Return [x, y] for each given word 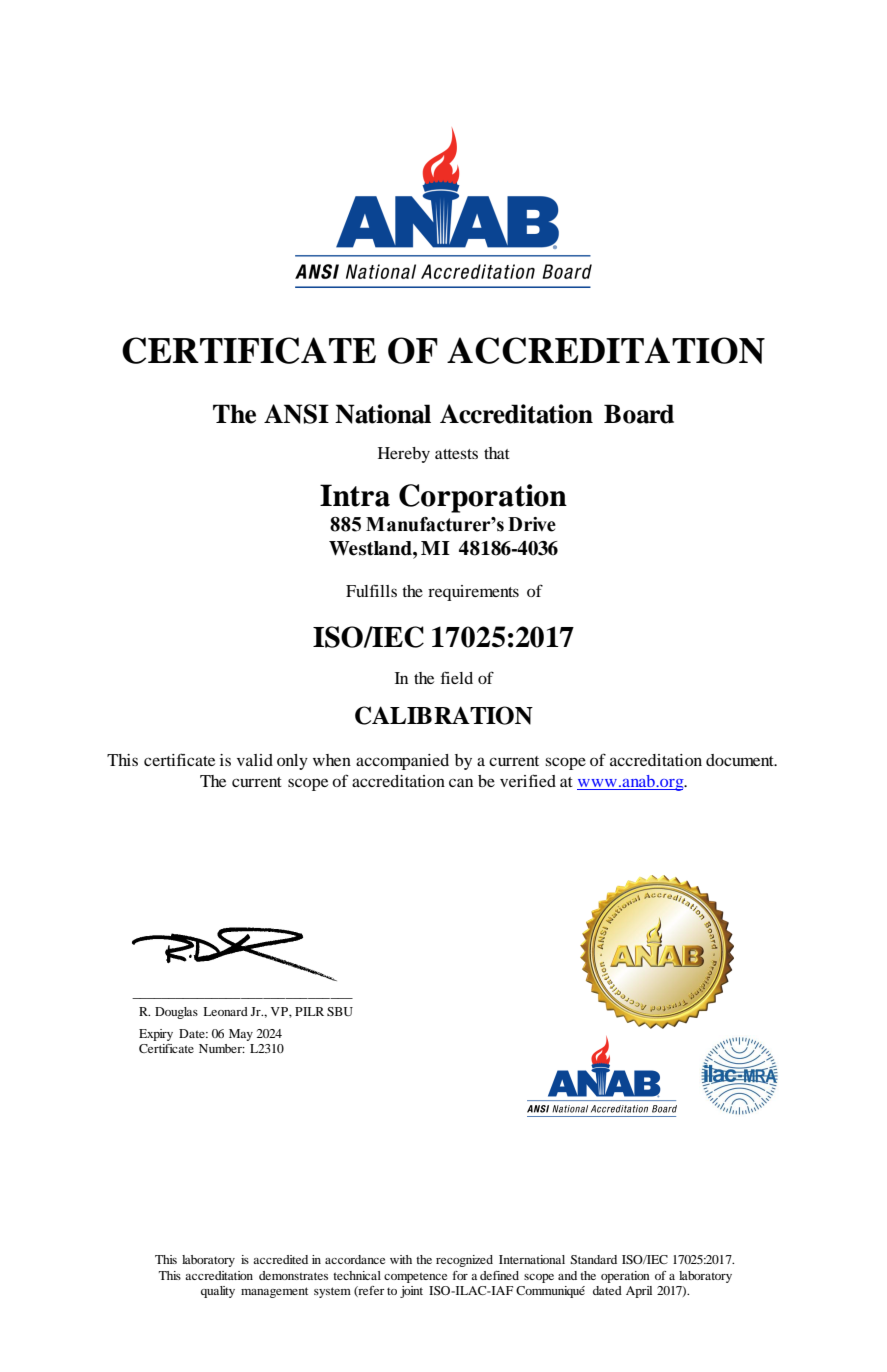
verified [528, 780]
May [241, 1035]
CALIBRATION [444, 715]
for [460, 1275]
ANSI [296, 414]
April [639, 1292]
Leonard [225, 1011]
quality [218, 1292]
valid [255, 760]
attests [456, 454]
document [741, 760]
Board [639, 414]
